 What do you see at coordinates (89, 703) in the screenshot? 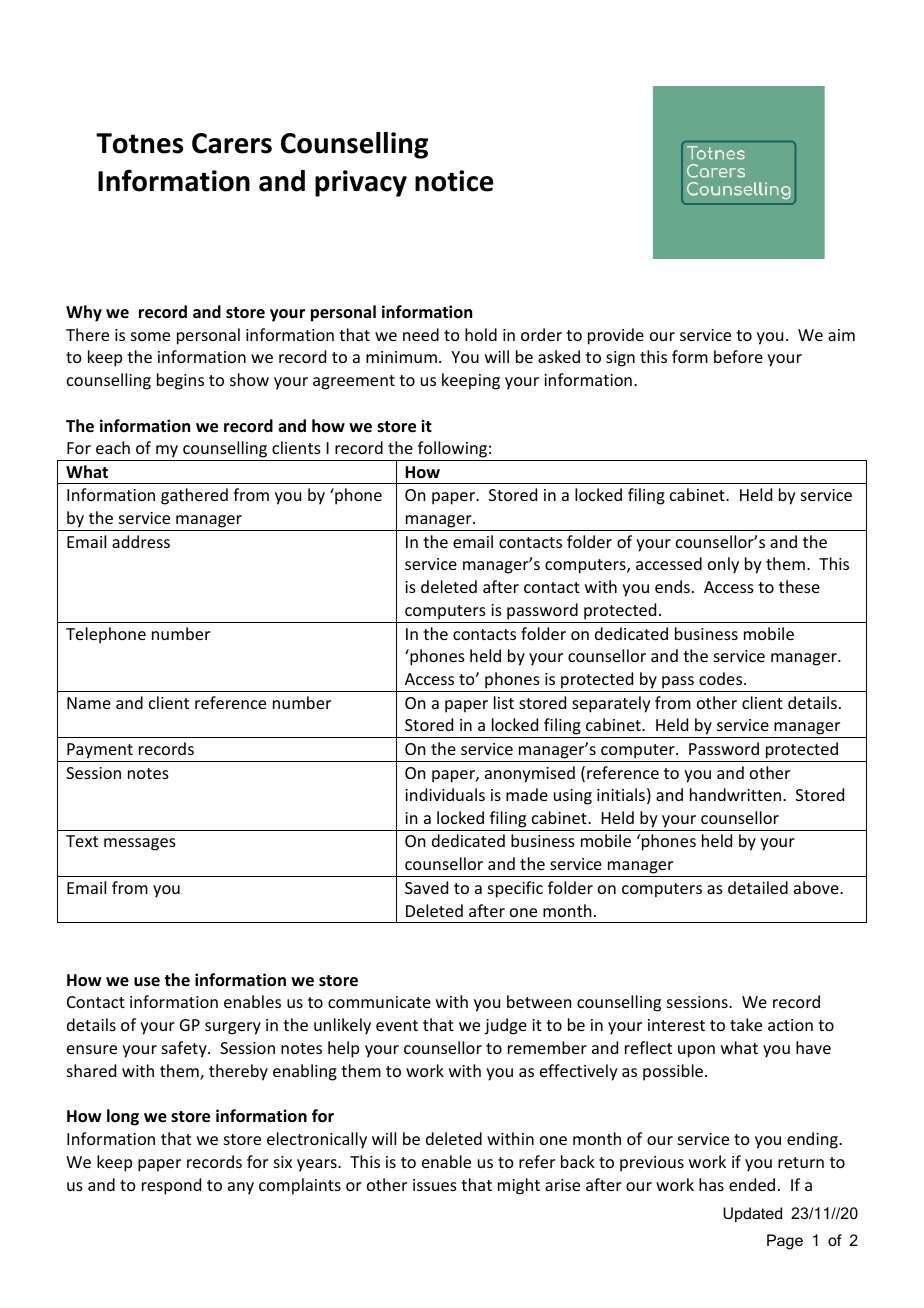
I see `Name` at bounding box center [89, 703].
